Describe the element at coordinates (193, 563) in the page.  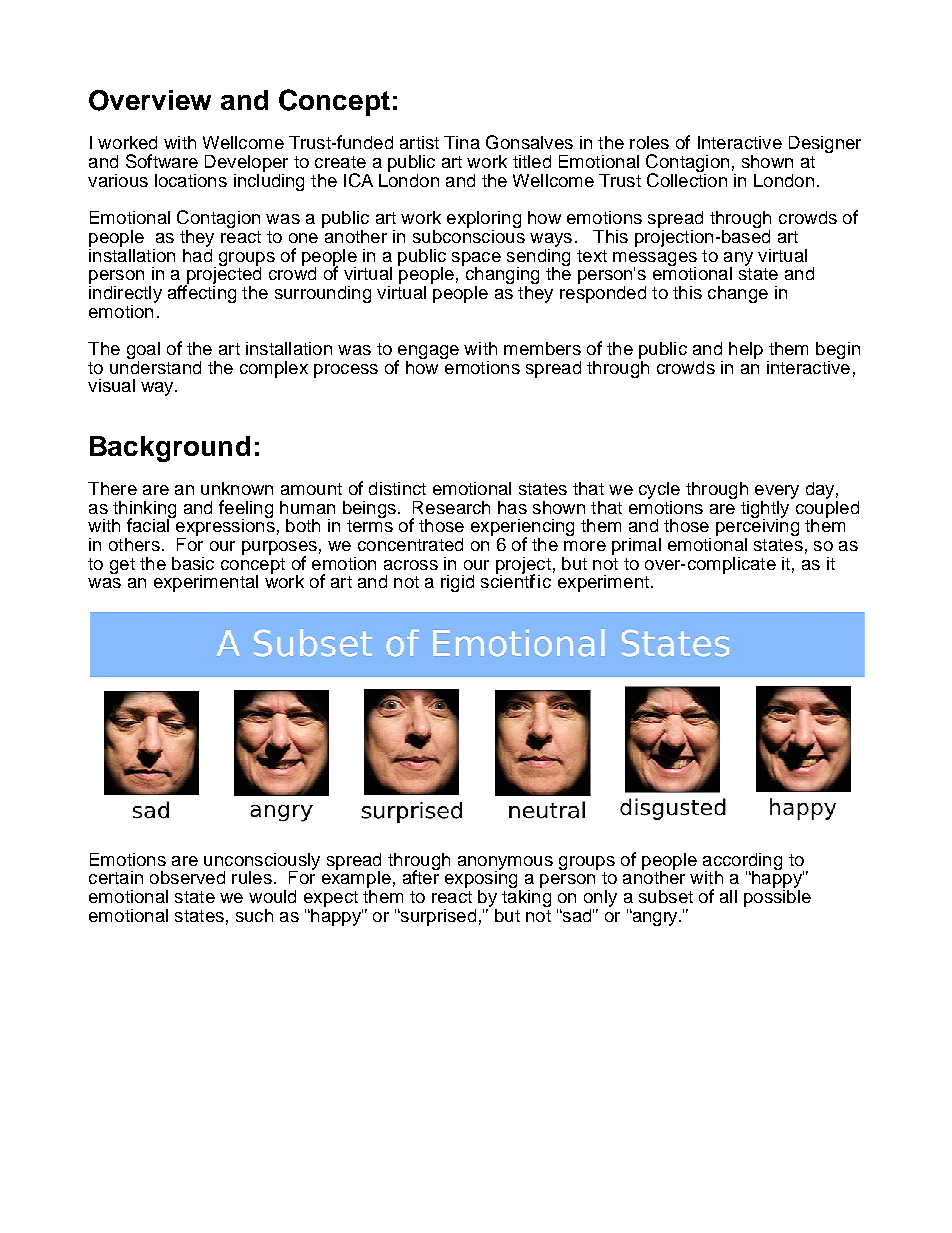
I see `basic` at that location.
